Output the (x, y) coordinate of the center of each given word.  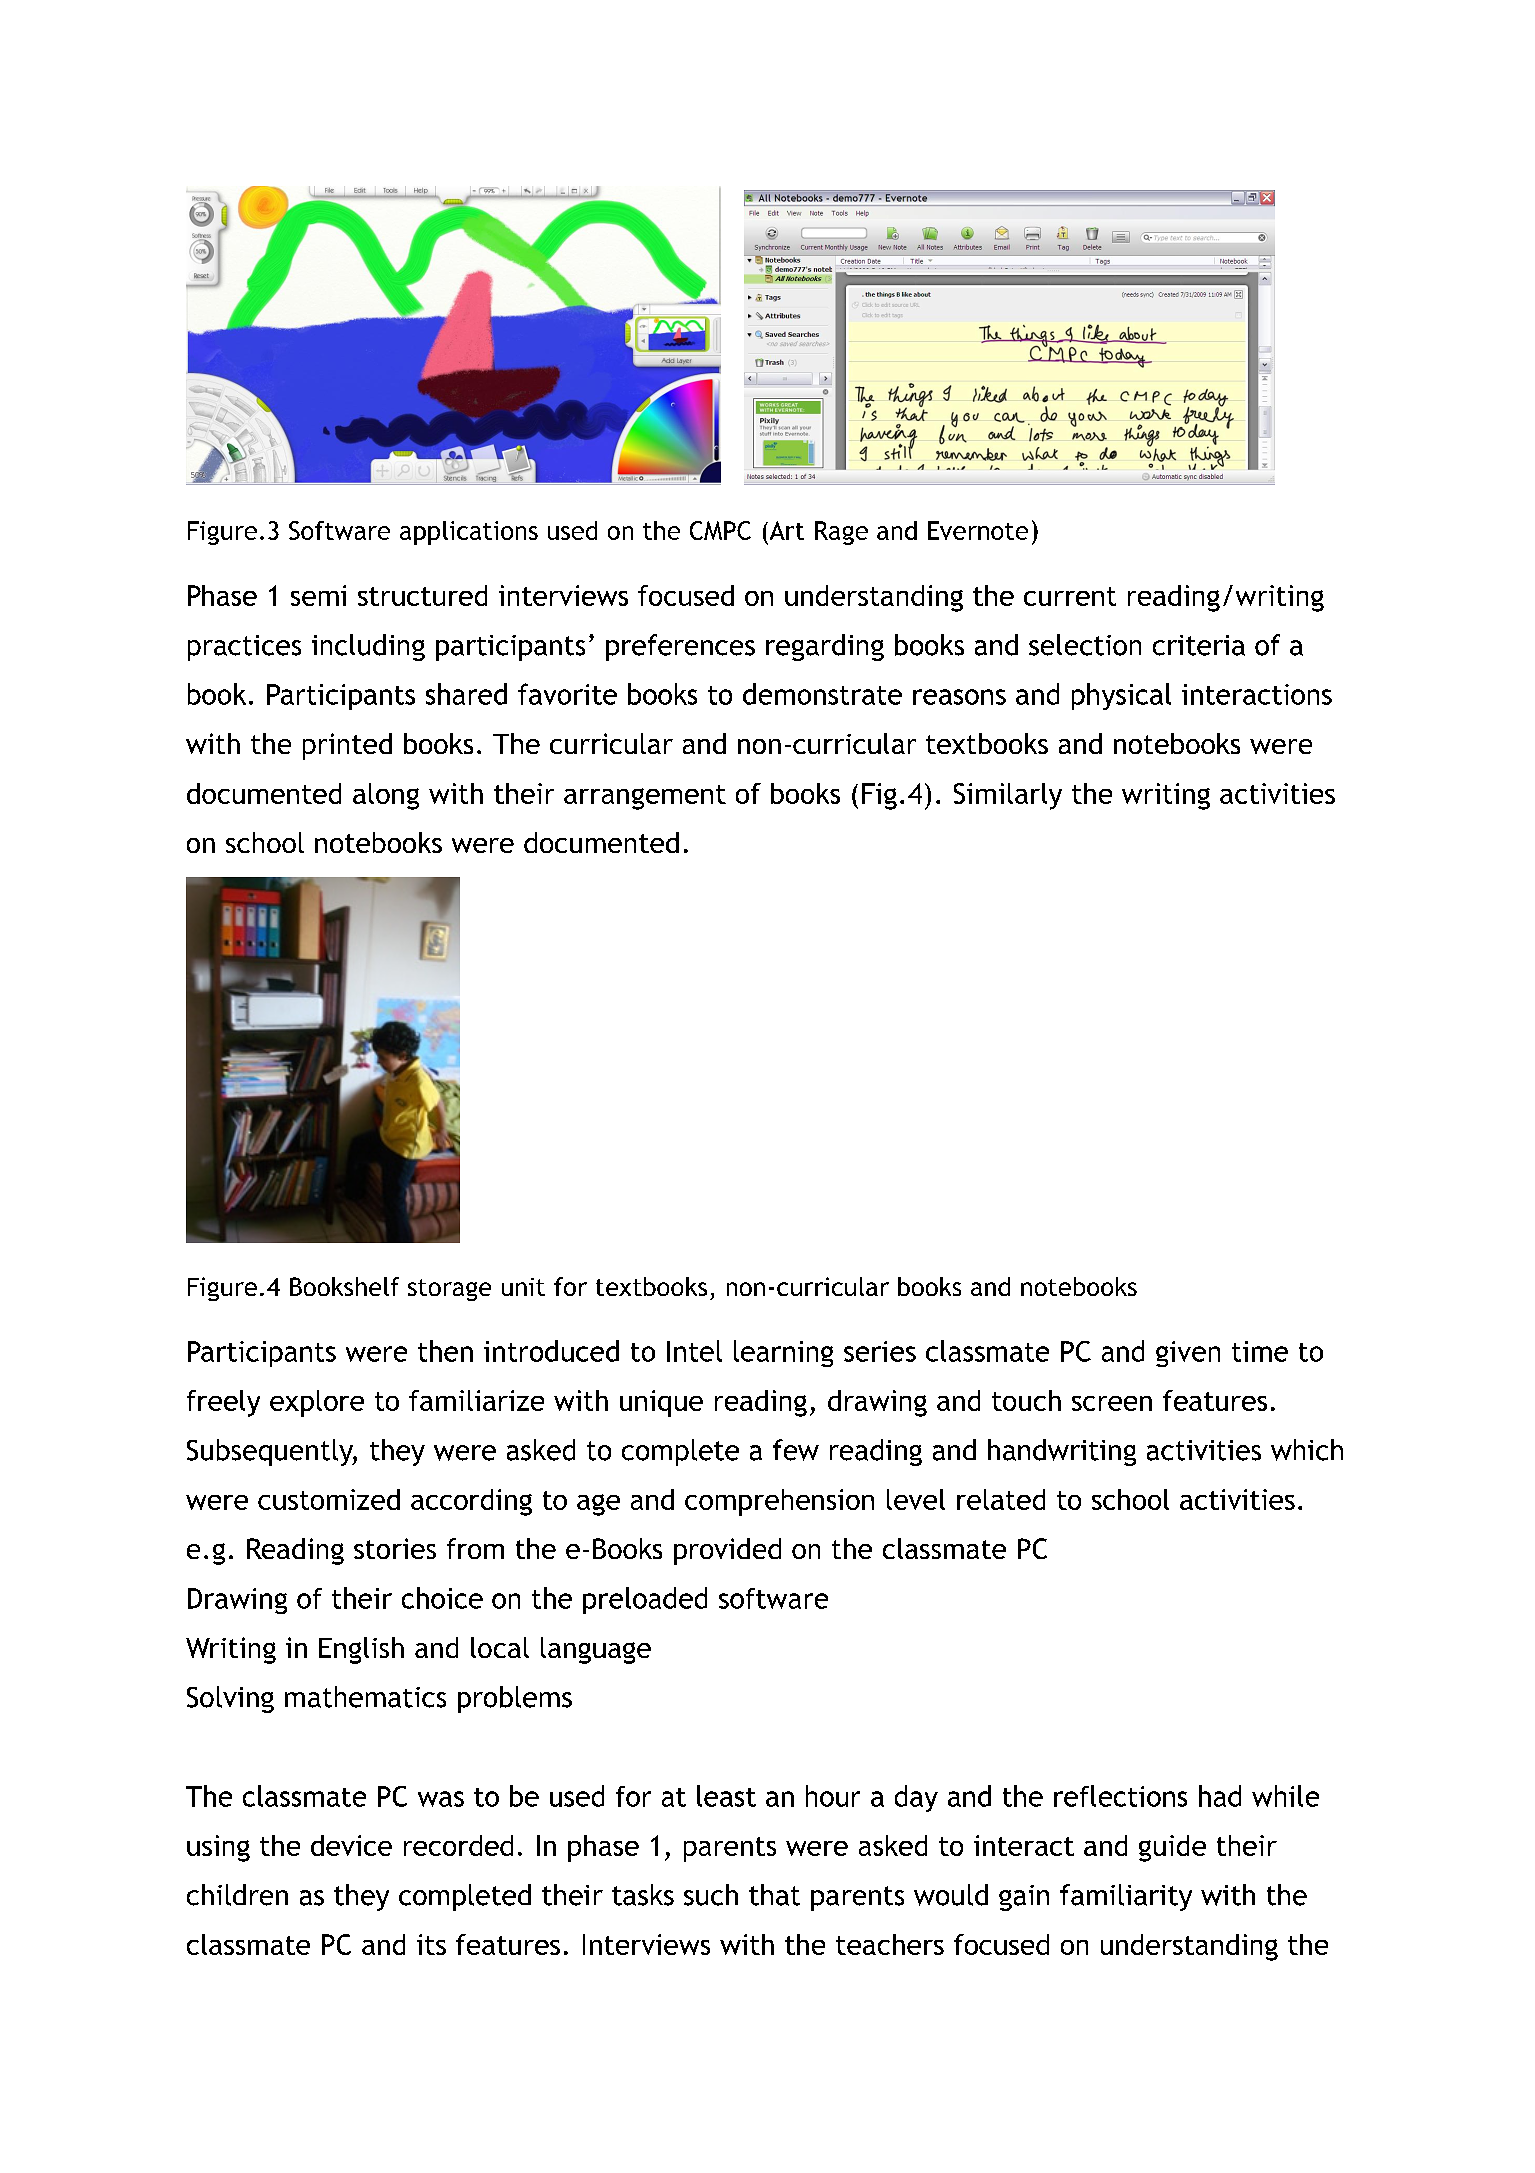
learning (783, 1353)
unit (523, 1287)
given (1188, 1354)
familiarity (1126, 1897)
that (774, 1895)
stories (395, 1548)
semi (318, 595)
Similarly (1008, 796)
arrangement (645, 797)
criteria (1199, 645)
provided (727, 1551)
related (1001, 1499)
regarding (825, 647)
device (351, 1845)
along (386, 796)
